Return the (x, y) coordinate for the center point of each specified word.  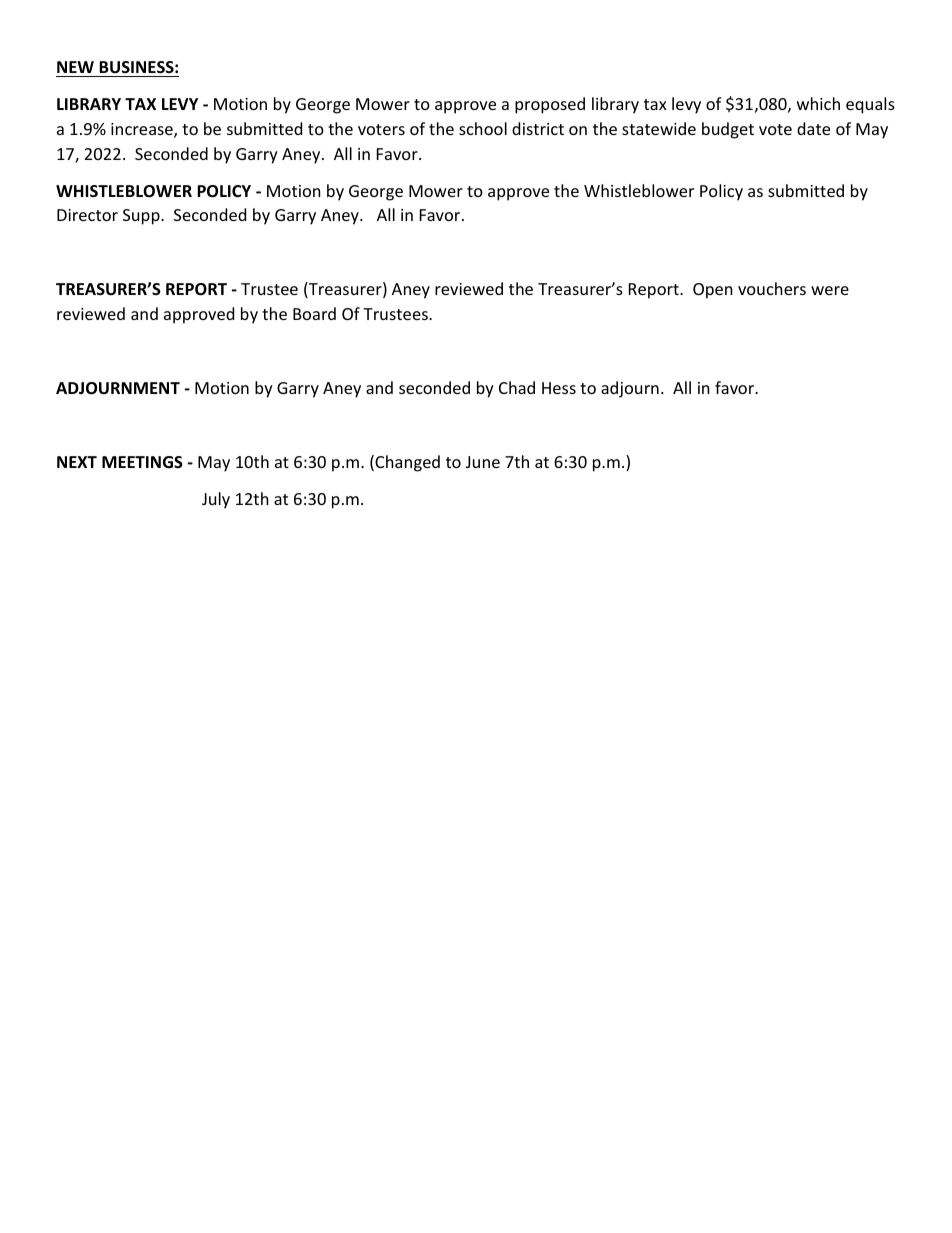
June (483, 462)
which (818, 103)
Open (713, 291)
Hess (559, 388)
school (483, 128)
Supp (142, 217)
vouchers (772, 288)
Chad (517, 387)
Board (314, 313)
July (216, 500)
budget (728, 130)
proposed (550, 105)
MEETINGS (142, 462)
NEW (75, 67)
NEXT (77, 462)
